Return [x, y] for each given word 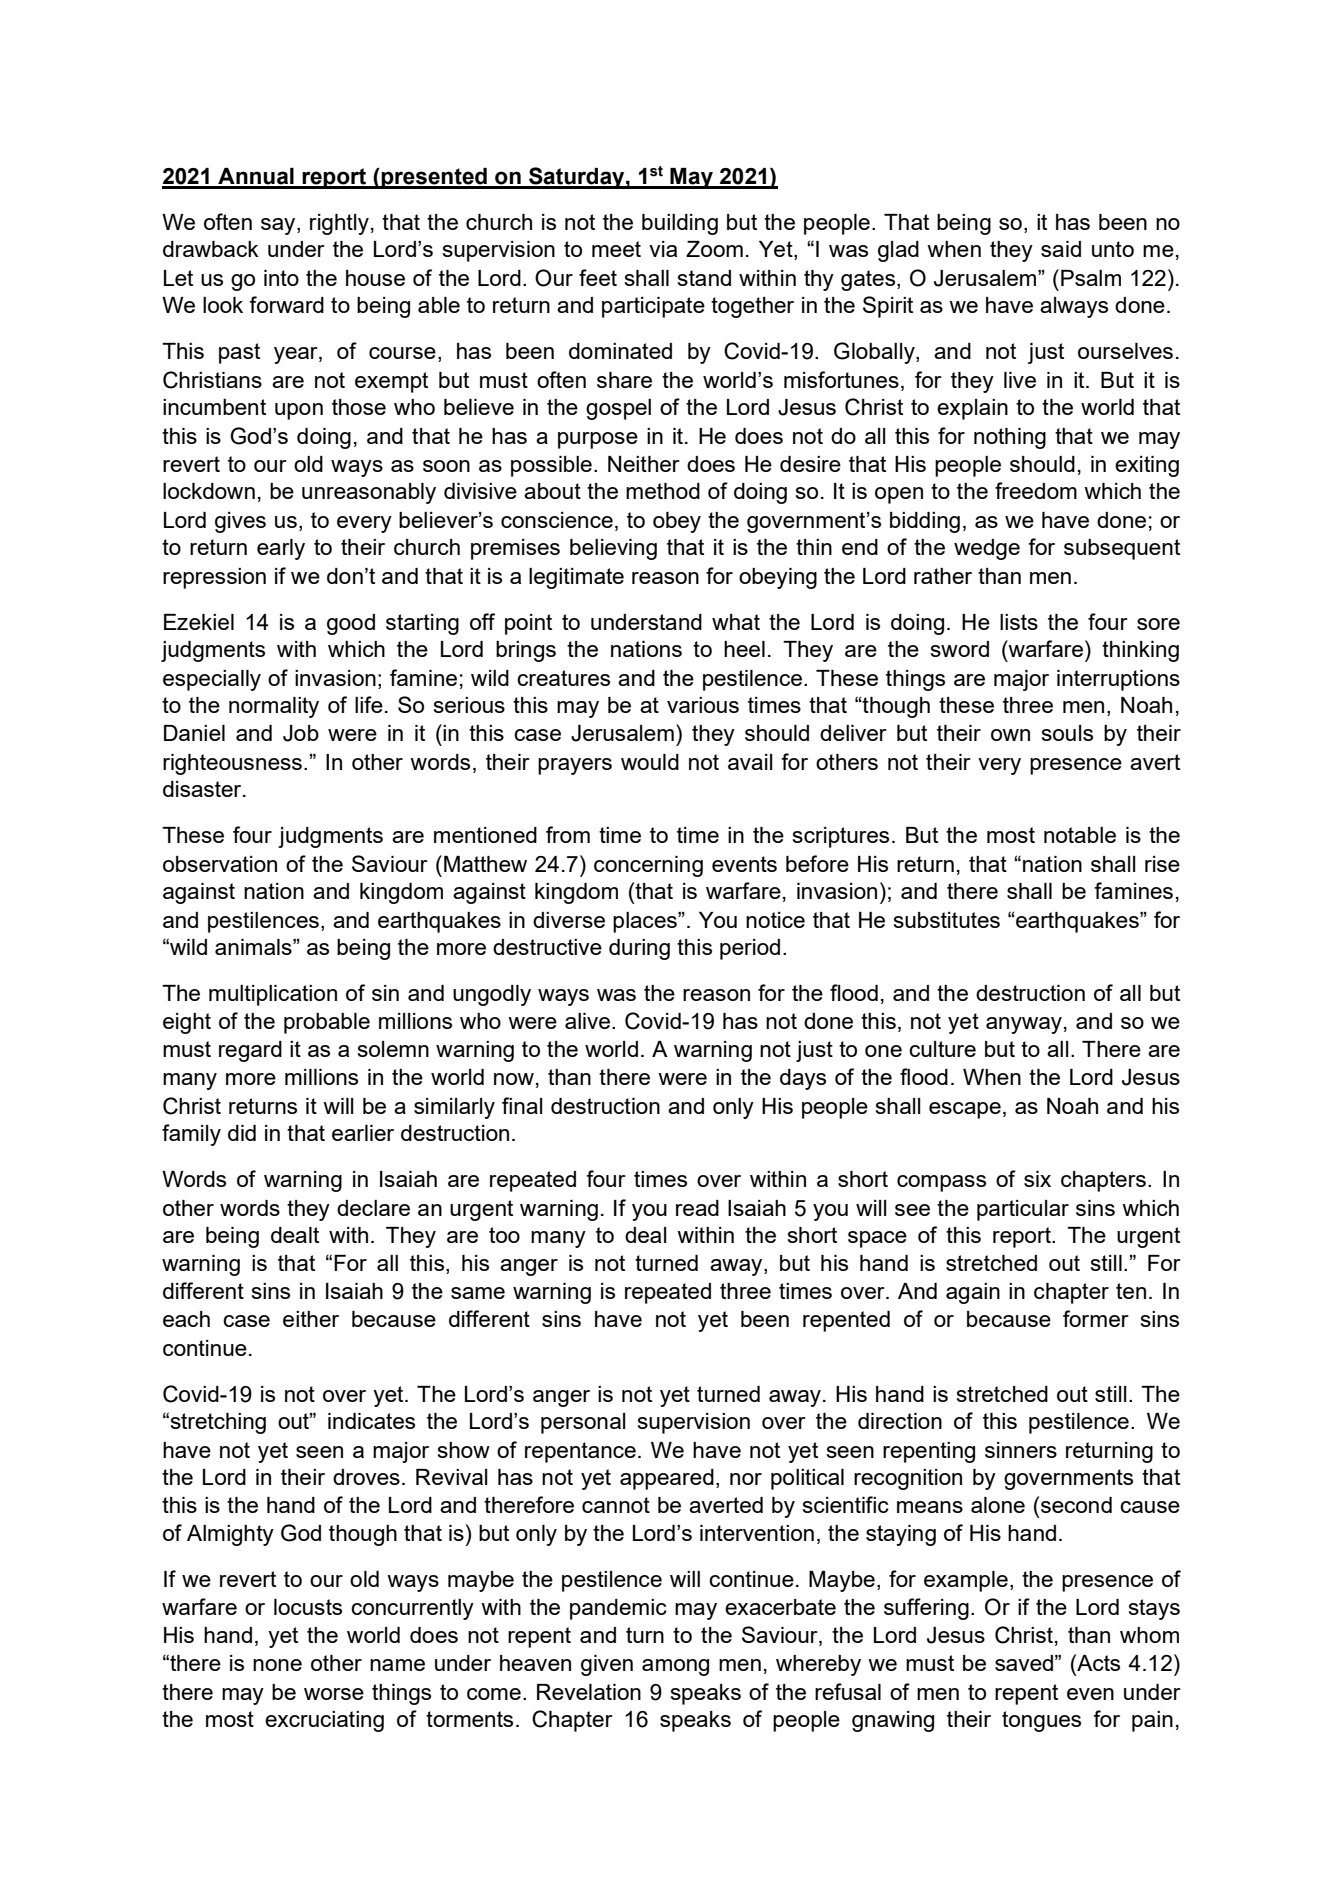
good [351, 624]
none [277, 1665]
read [697, 1208]
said [1061, 249]
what [736, 622]
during [639, 949]
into [281, 278]
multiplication [273, 995]
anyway [1024, 1025]
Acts [1097, 1662]
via [663, 249]
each [186, 1319]
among [675, 1667]
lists [1019, 622]
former [1096, 1318]
